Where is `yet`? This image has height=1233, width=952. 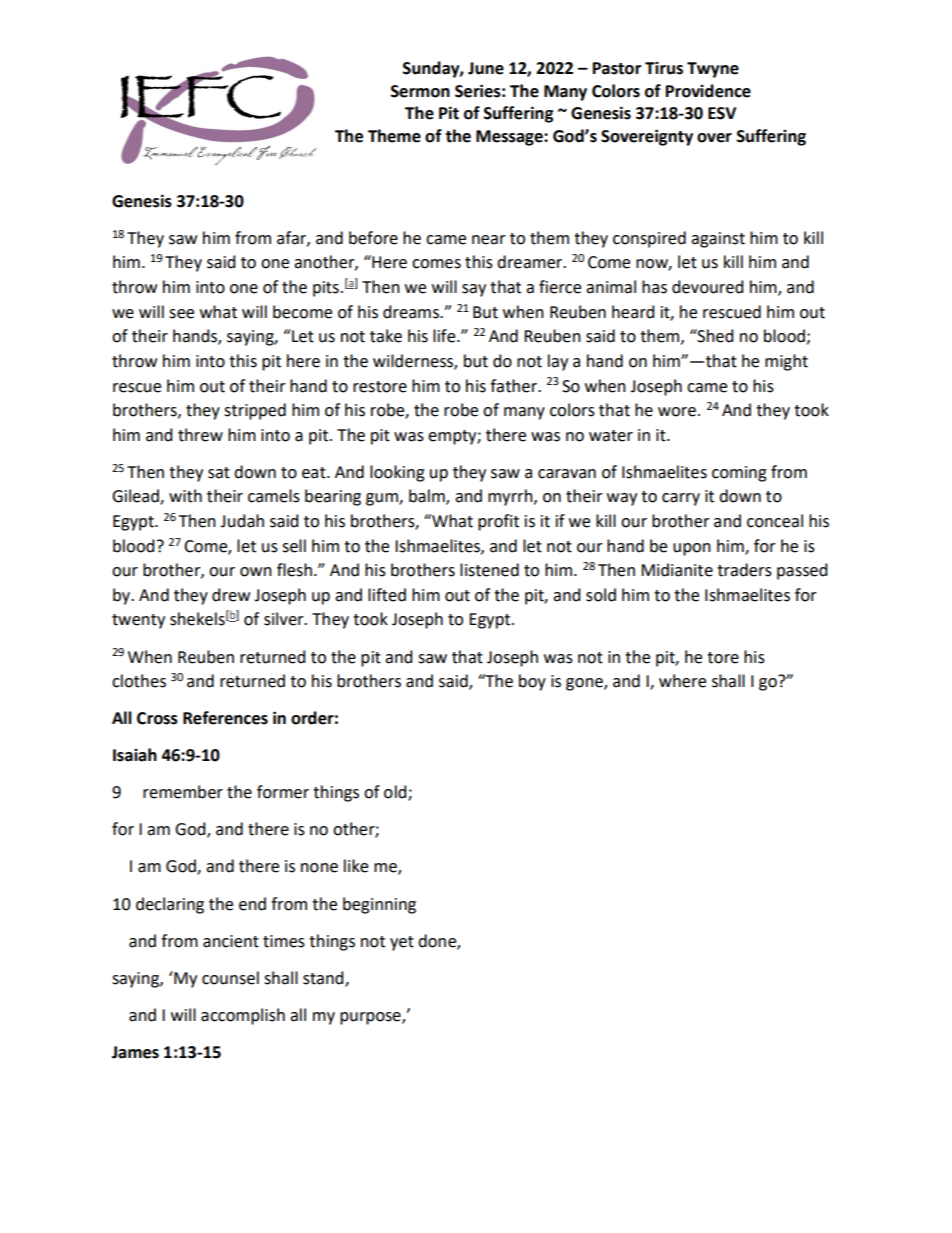 yet is located at coordinates (402, 943).
